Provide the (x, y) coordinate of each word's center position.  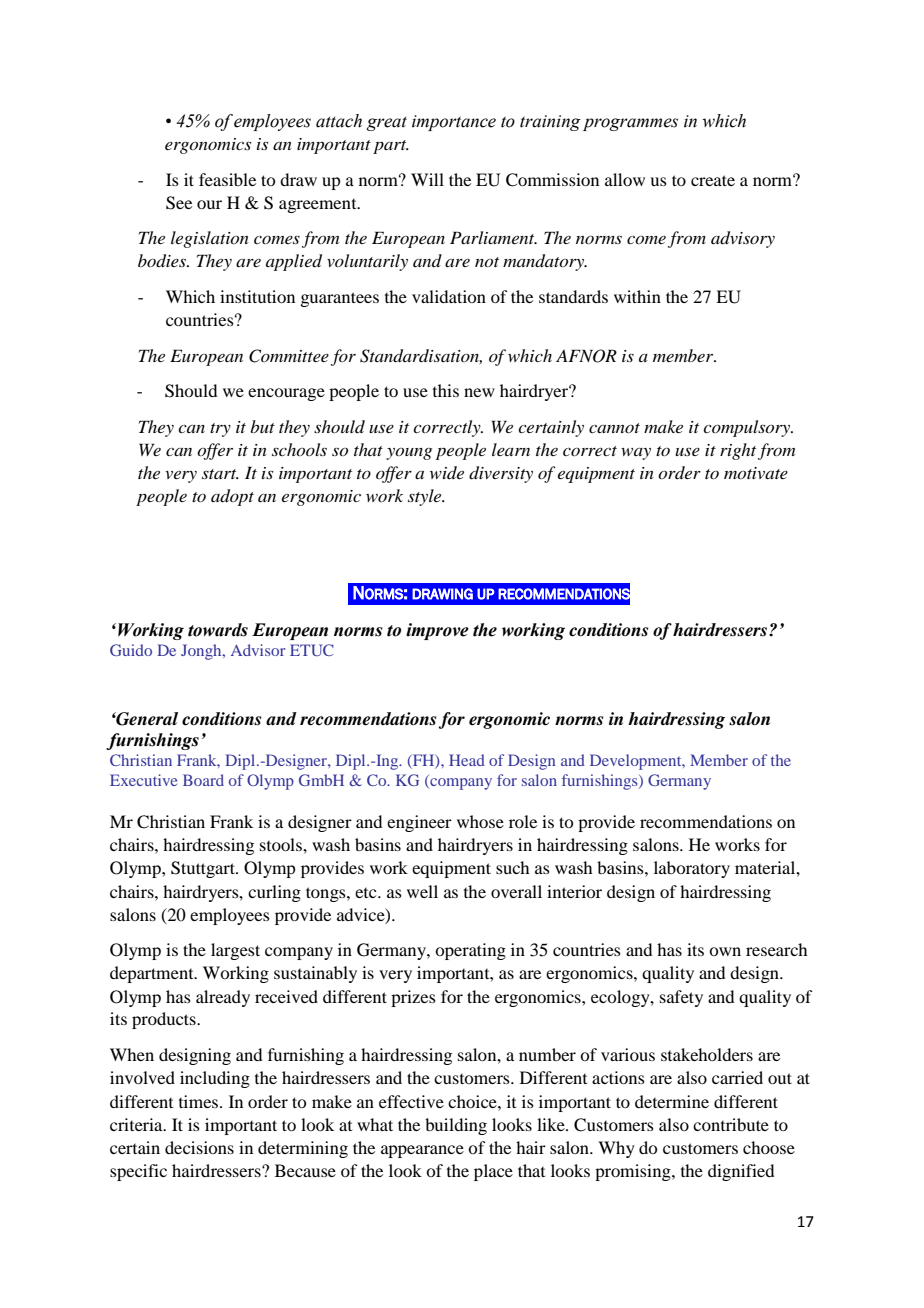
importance (454, 123)
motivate (756, 473)
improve (437, 631)
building (456, 1126)
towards (218, 630)
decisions (199, 1147)
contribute (731, 1124)
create (713, 180)
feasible (227, 179)
